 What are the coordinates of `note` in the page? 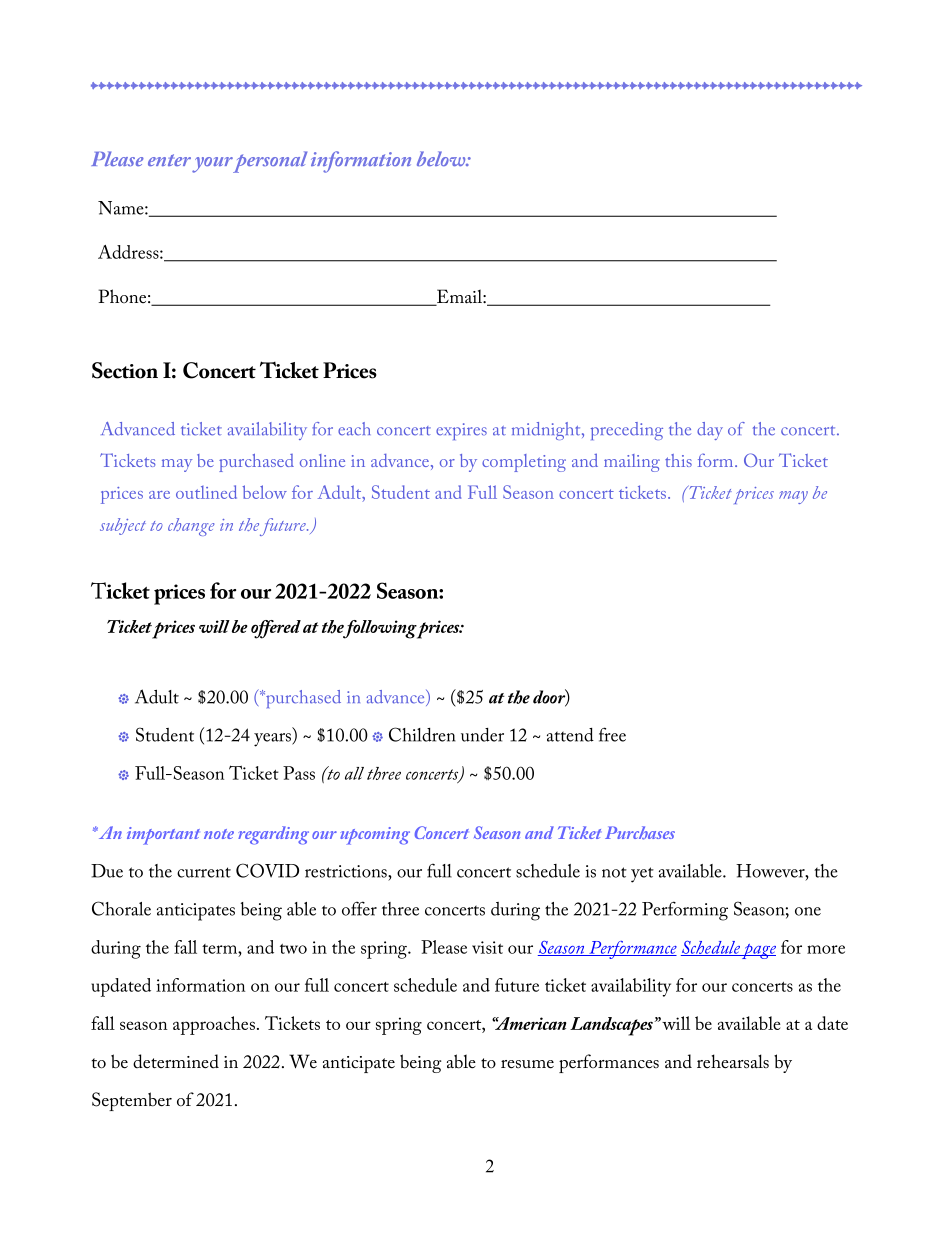 It's located at (219, 834).
